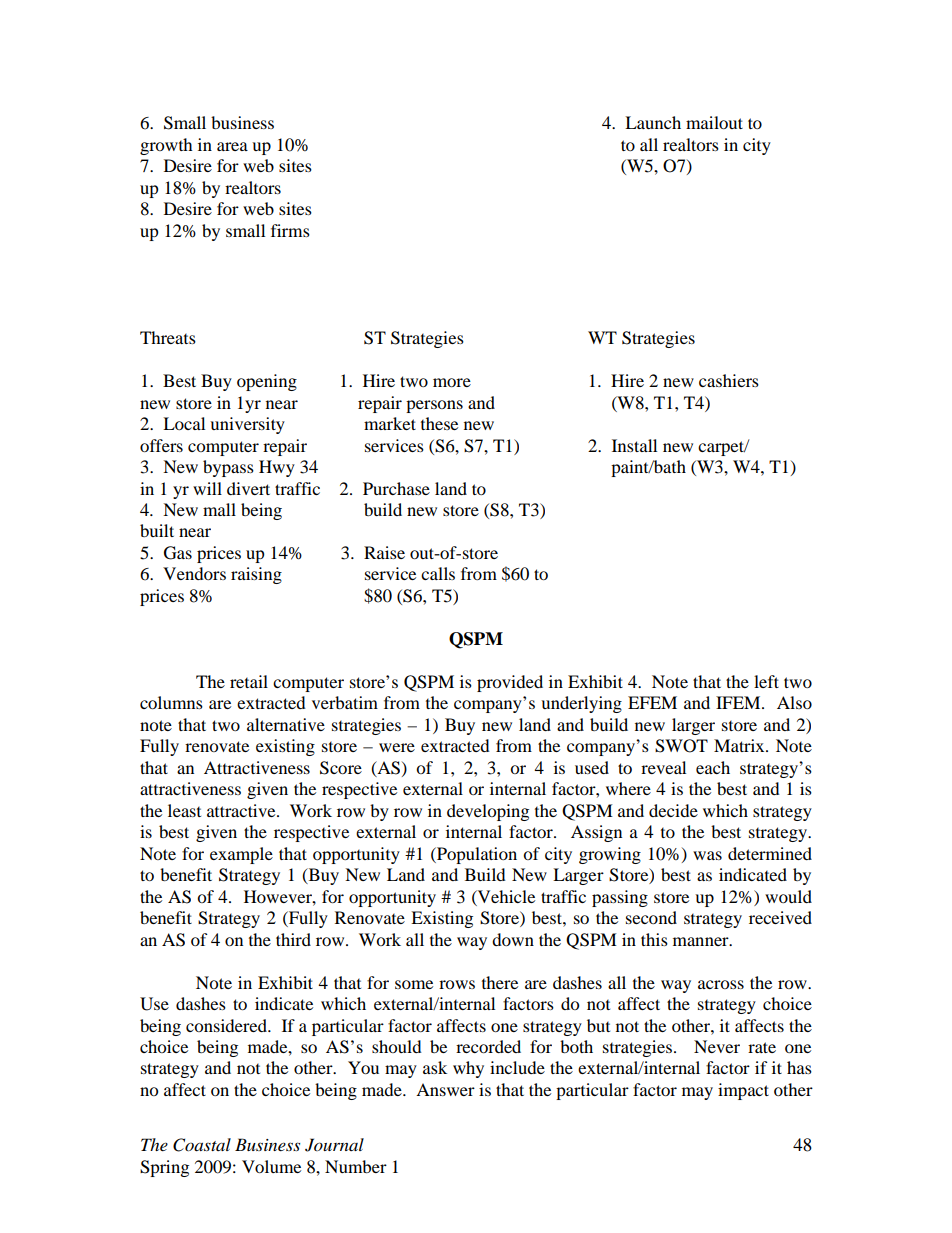 The image size is (952, 1233). I want to click on area, so click(232, 146).
